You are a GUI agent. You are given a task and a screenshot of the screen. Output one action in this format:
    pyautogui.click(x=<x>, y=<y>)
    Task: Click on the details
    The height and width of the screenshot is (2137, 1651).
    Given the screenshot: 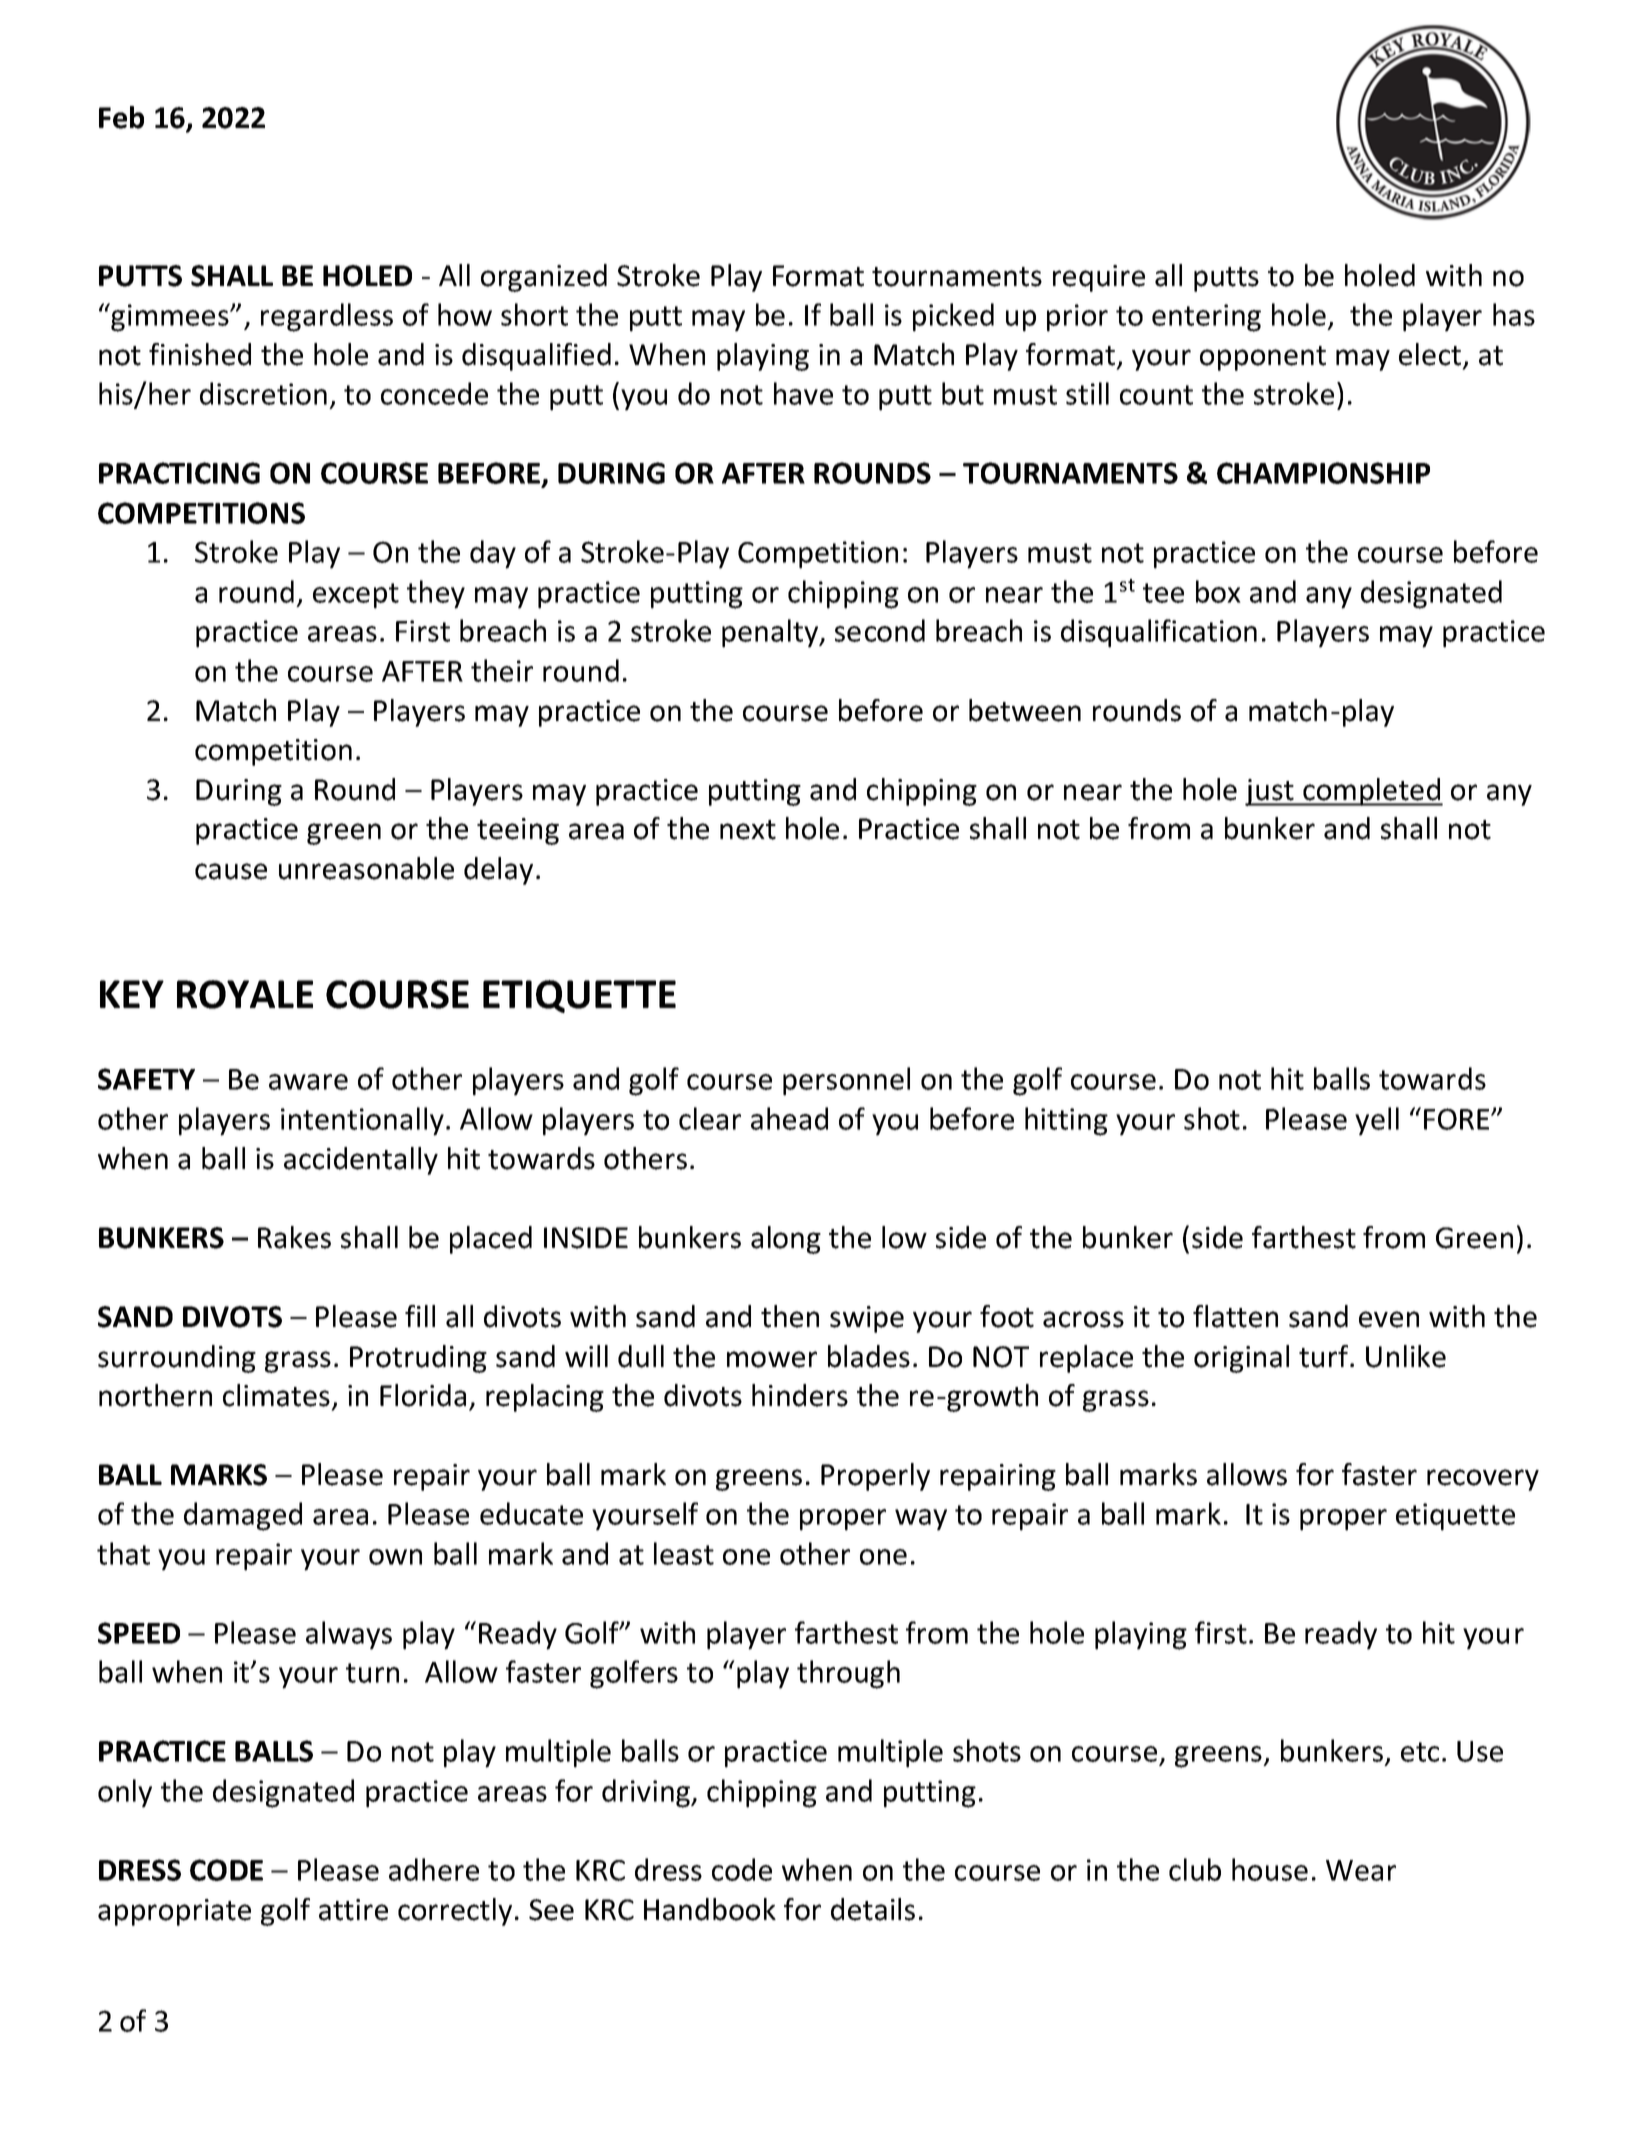 What is the action you would take?
    pyautogui.click(x=873, y=1909)
